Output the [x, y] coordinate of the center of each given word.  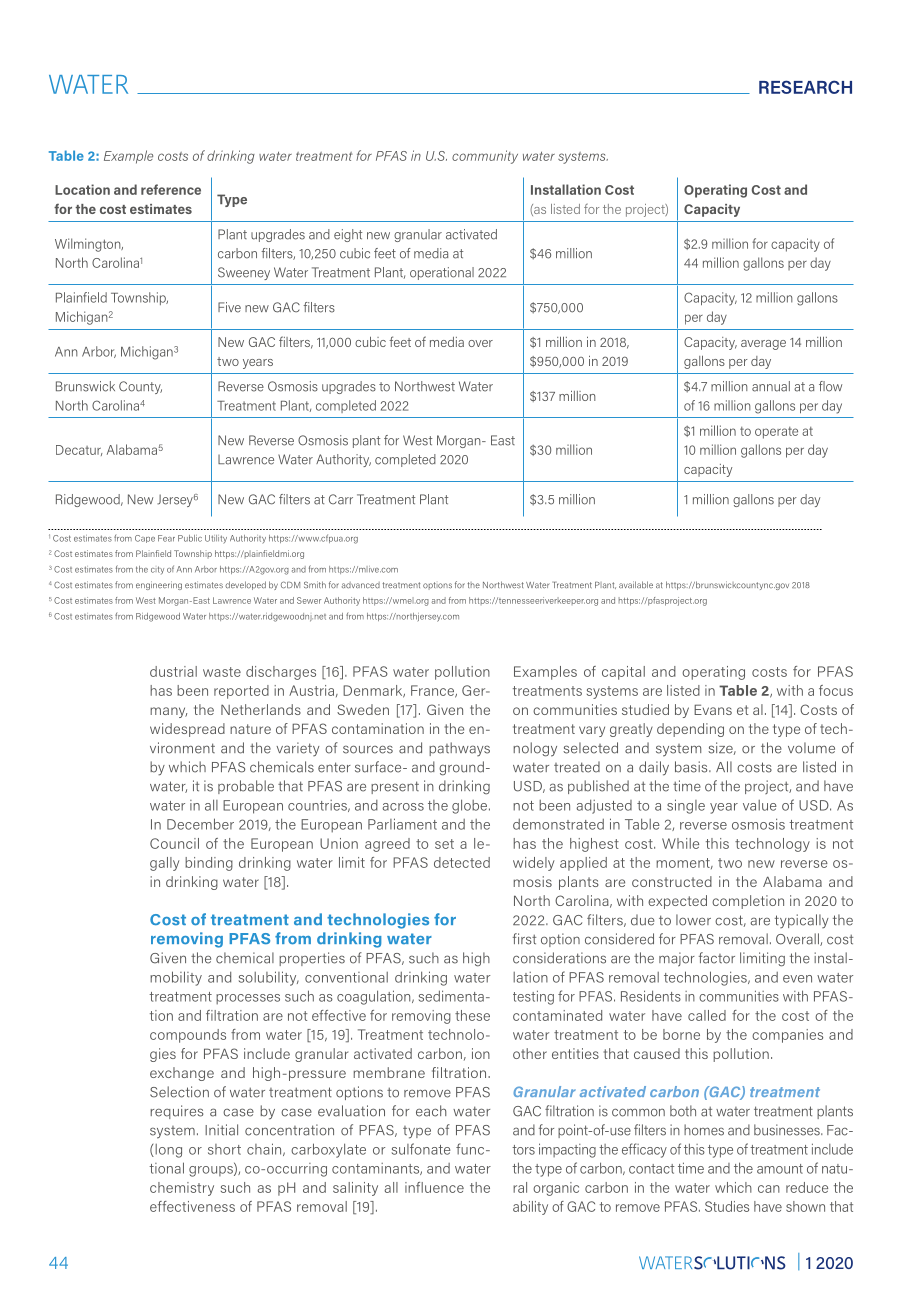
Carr [341, 499]
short [224, 1149]
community [485, 157]
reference [171, 189]
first [524, 939]
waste [222, 672]
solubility [269, 978]
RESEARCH [805, 87]
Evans [713, 709]
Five [229, 307]
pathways [459, 749]
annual [771, 386]
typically [802, 921]
